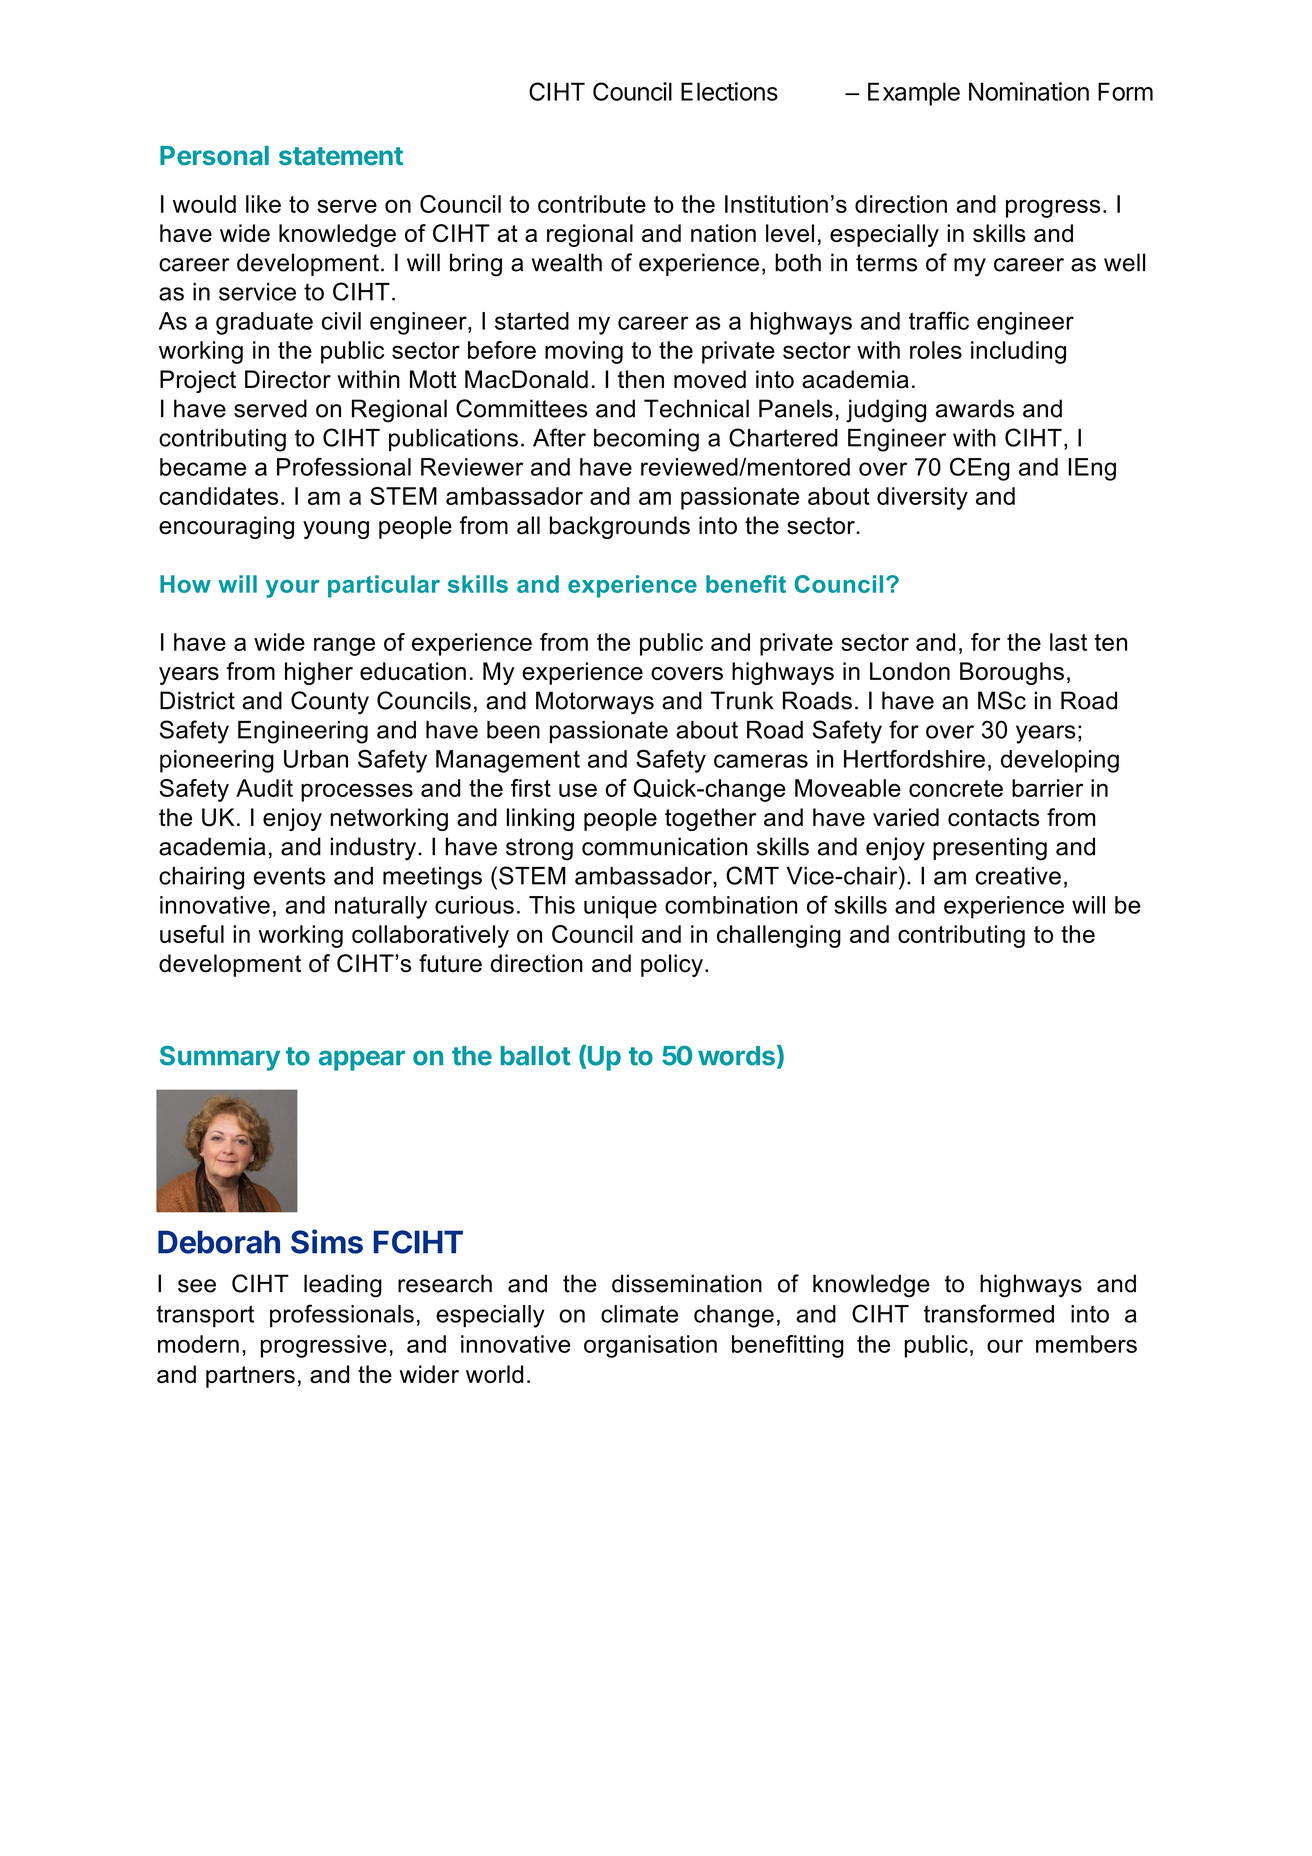  Describe the element at coordinates (736, 1056) in the page. I see `words` at that location.
